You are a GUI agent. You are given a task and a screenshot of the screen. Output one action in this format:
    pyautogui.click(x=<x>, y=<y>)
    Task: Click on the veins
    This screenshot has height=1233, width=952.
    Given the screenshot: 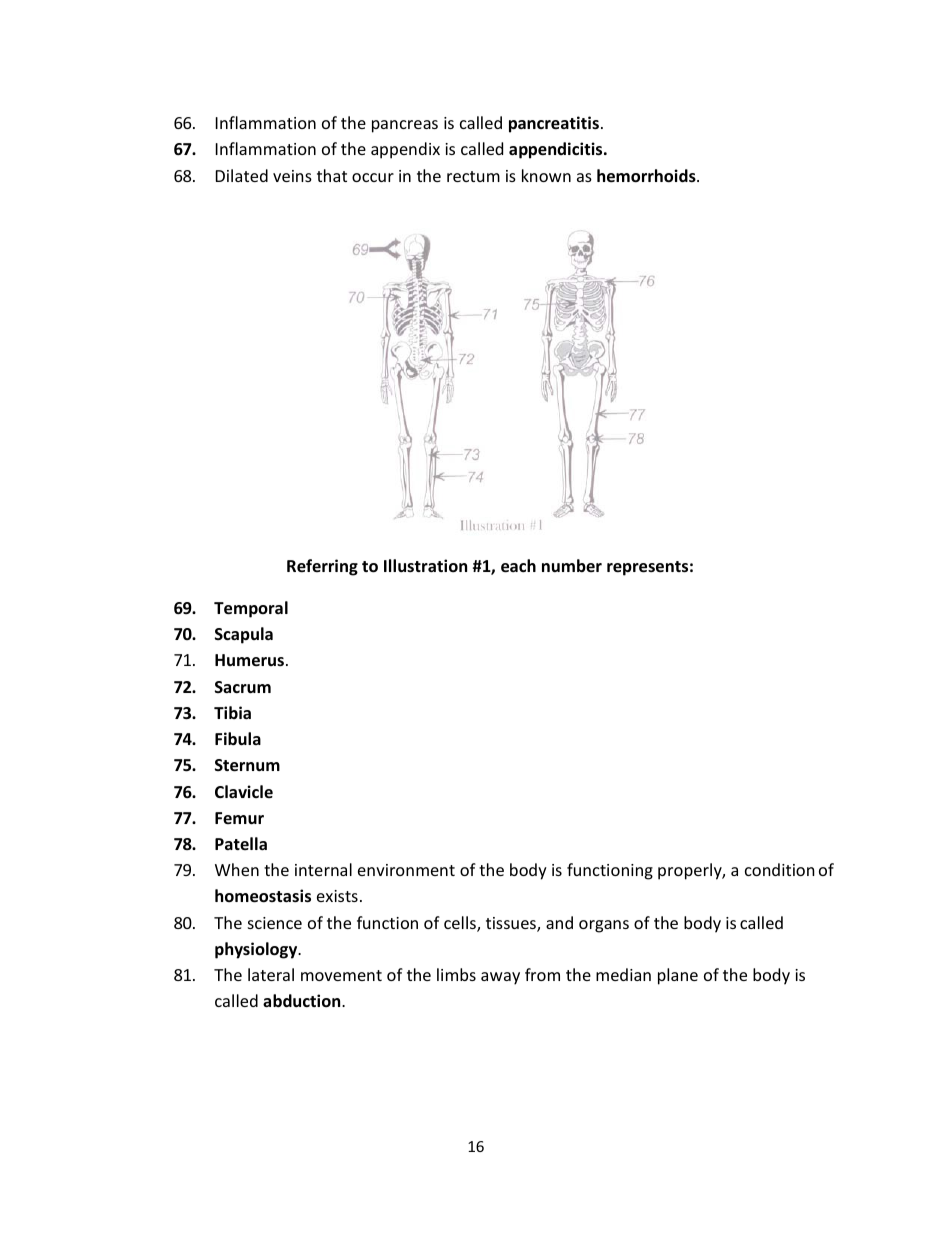 What is the action you would take?
    pyautogui.click(x=292, y=176)
